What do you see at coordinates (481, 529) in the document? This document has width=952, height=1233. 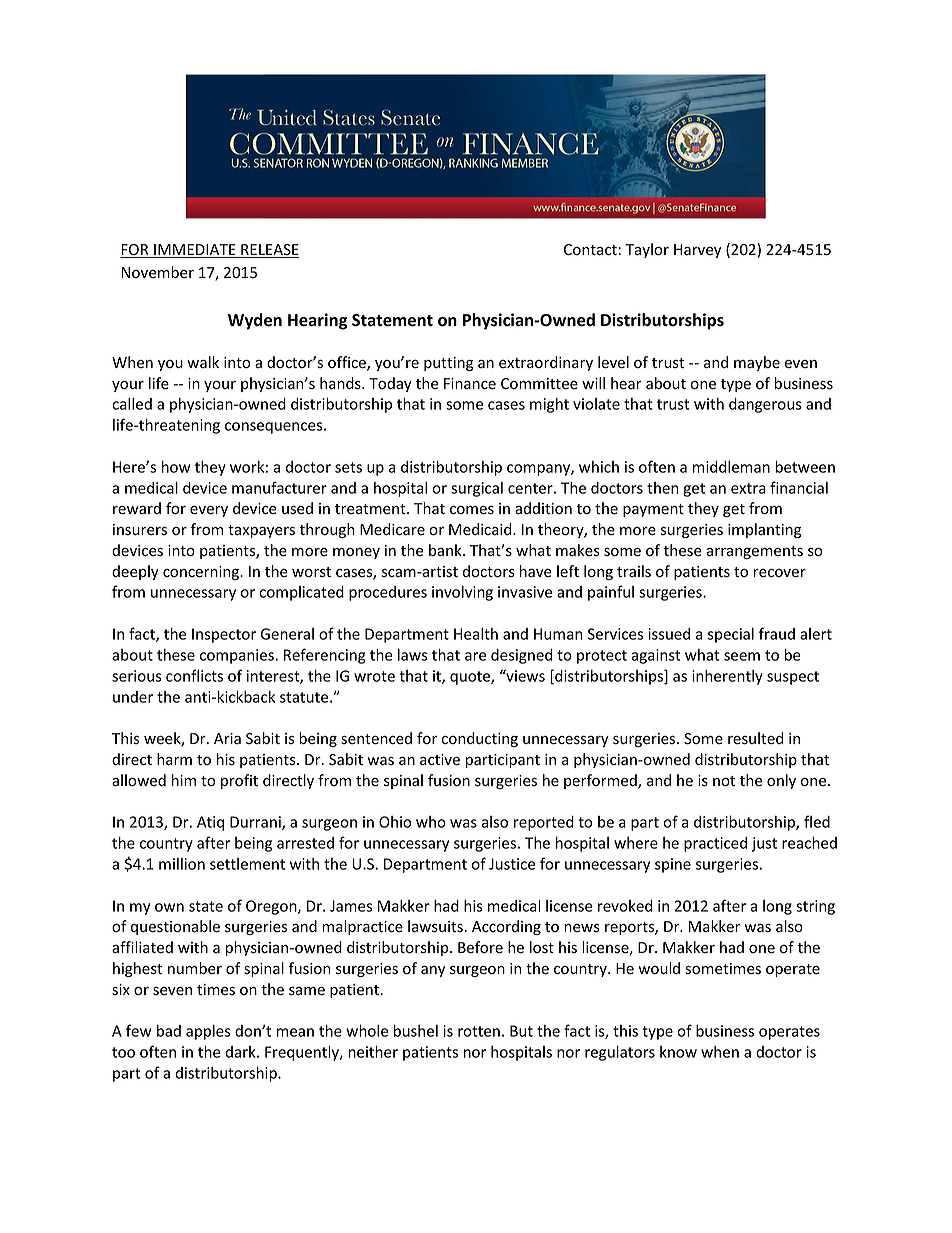 I see `Medicaid` at bounding box center [481, 529].
